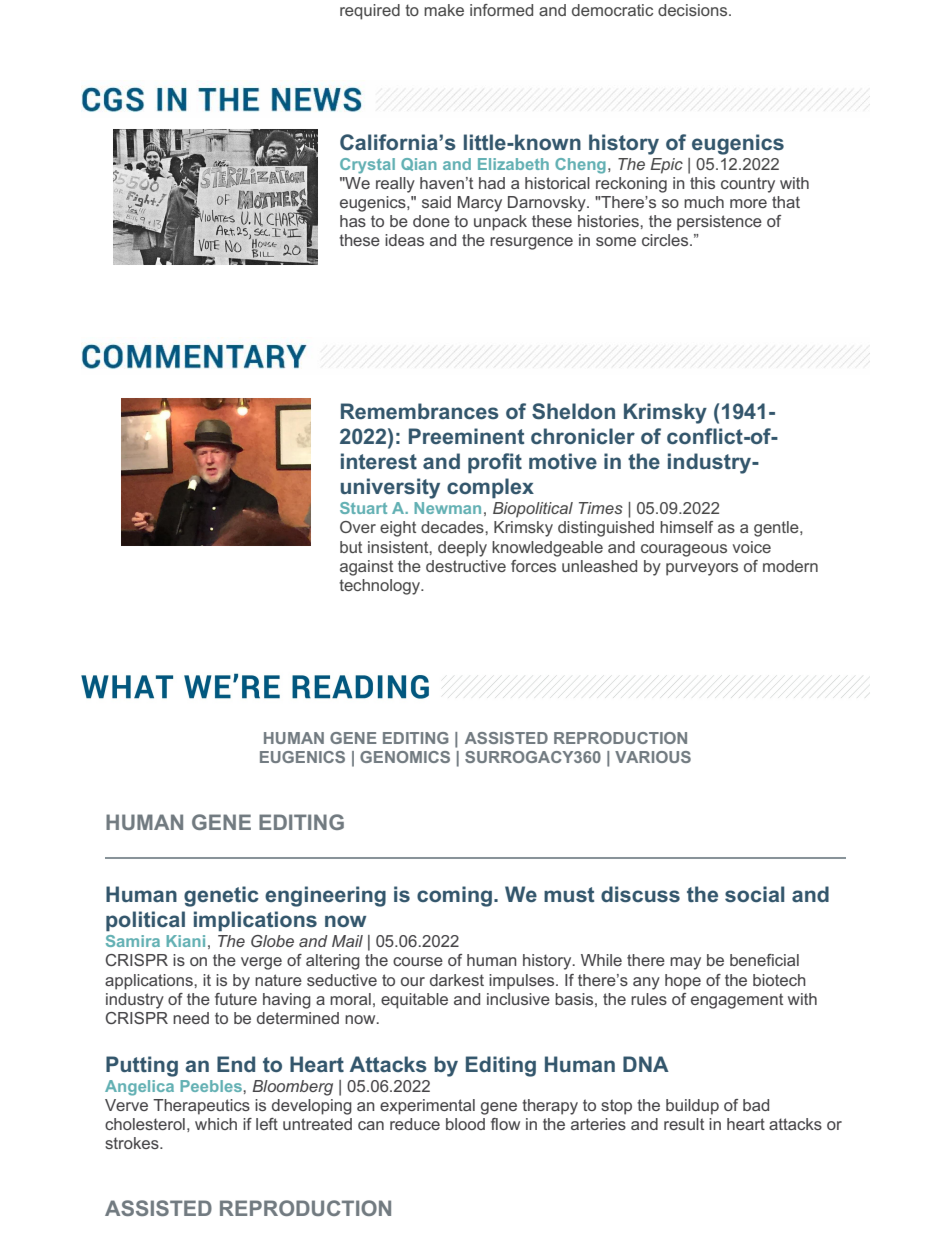 This screenshot has width=952, height=1233. I want to click on Therapeutics, so click(201, 1107).
